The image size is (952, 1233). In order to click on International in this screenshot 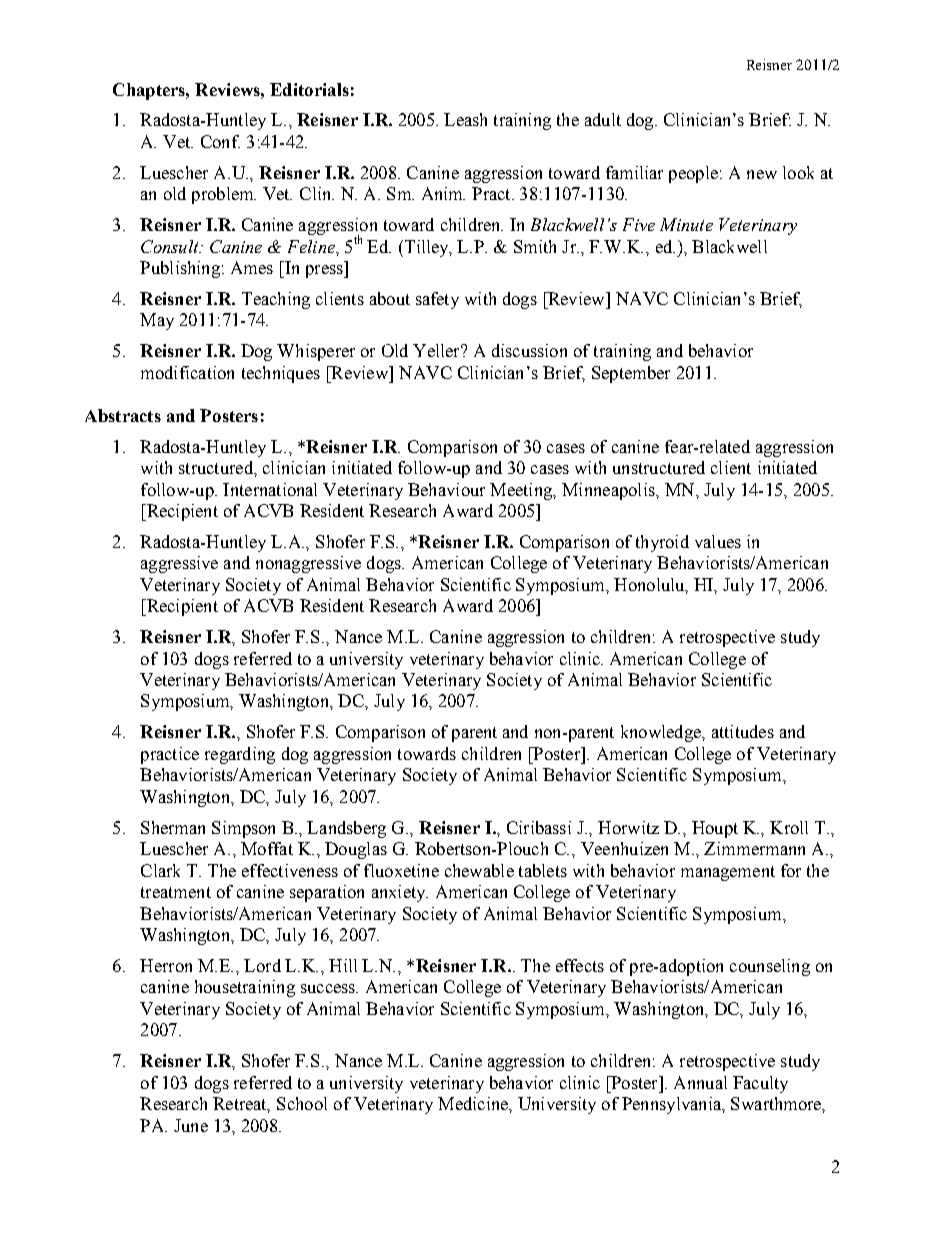, I will do `click(270, 489)`.
